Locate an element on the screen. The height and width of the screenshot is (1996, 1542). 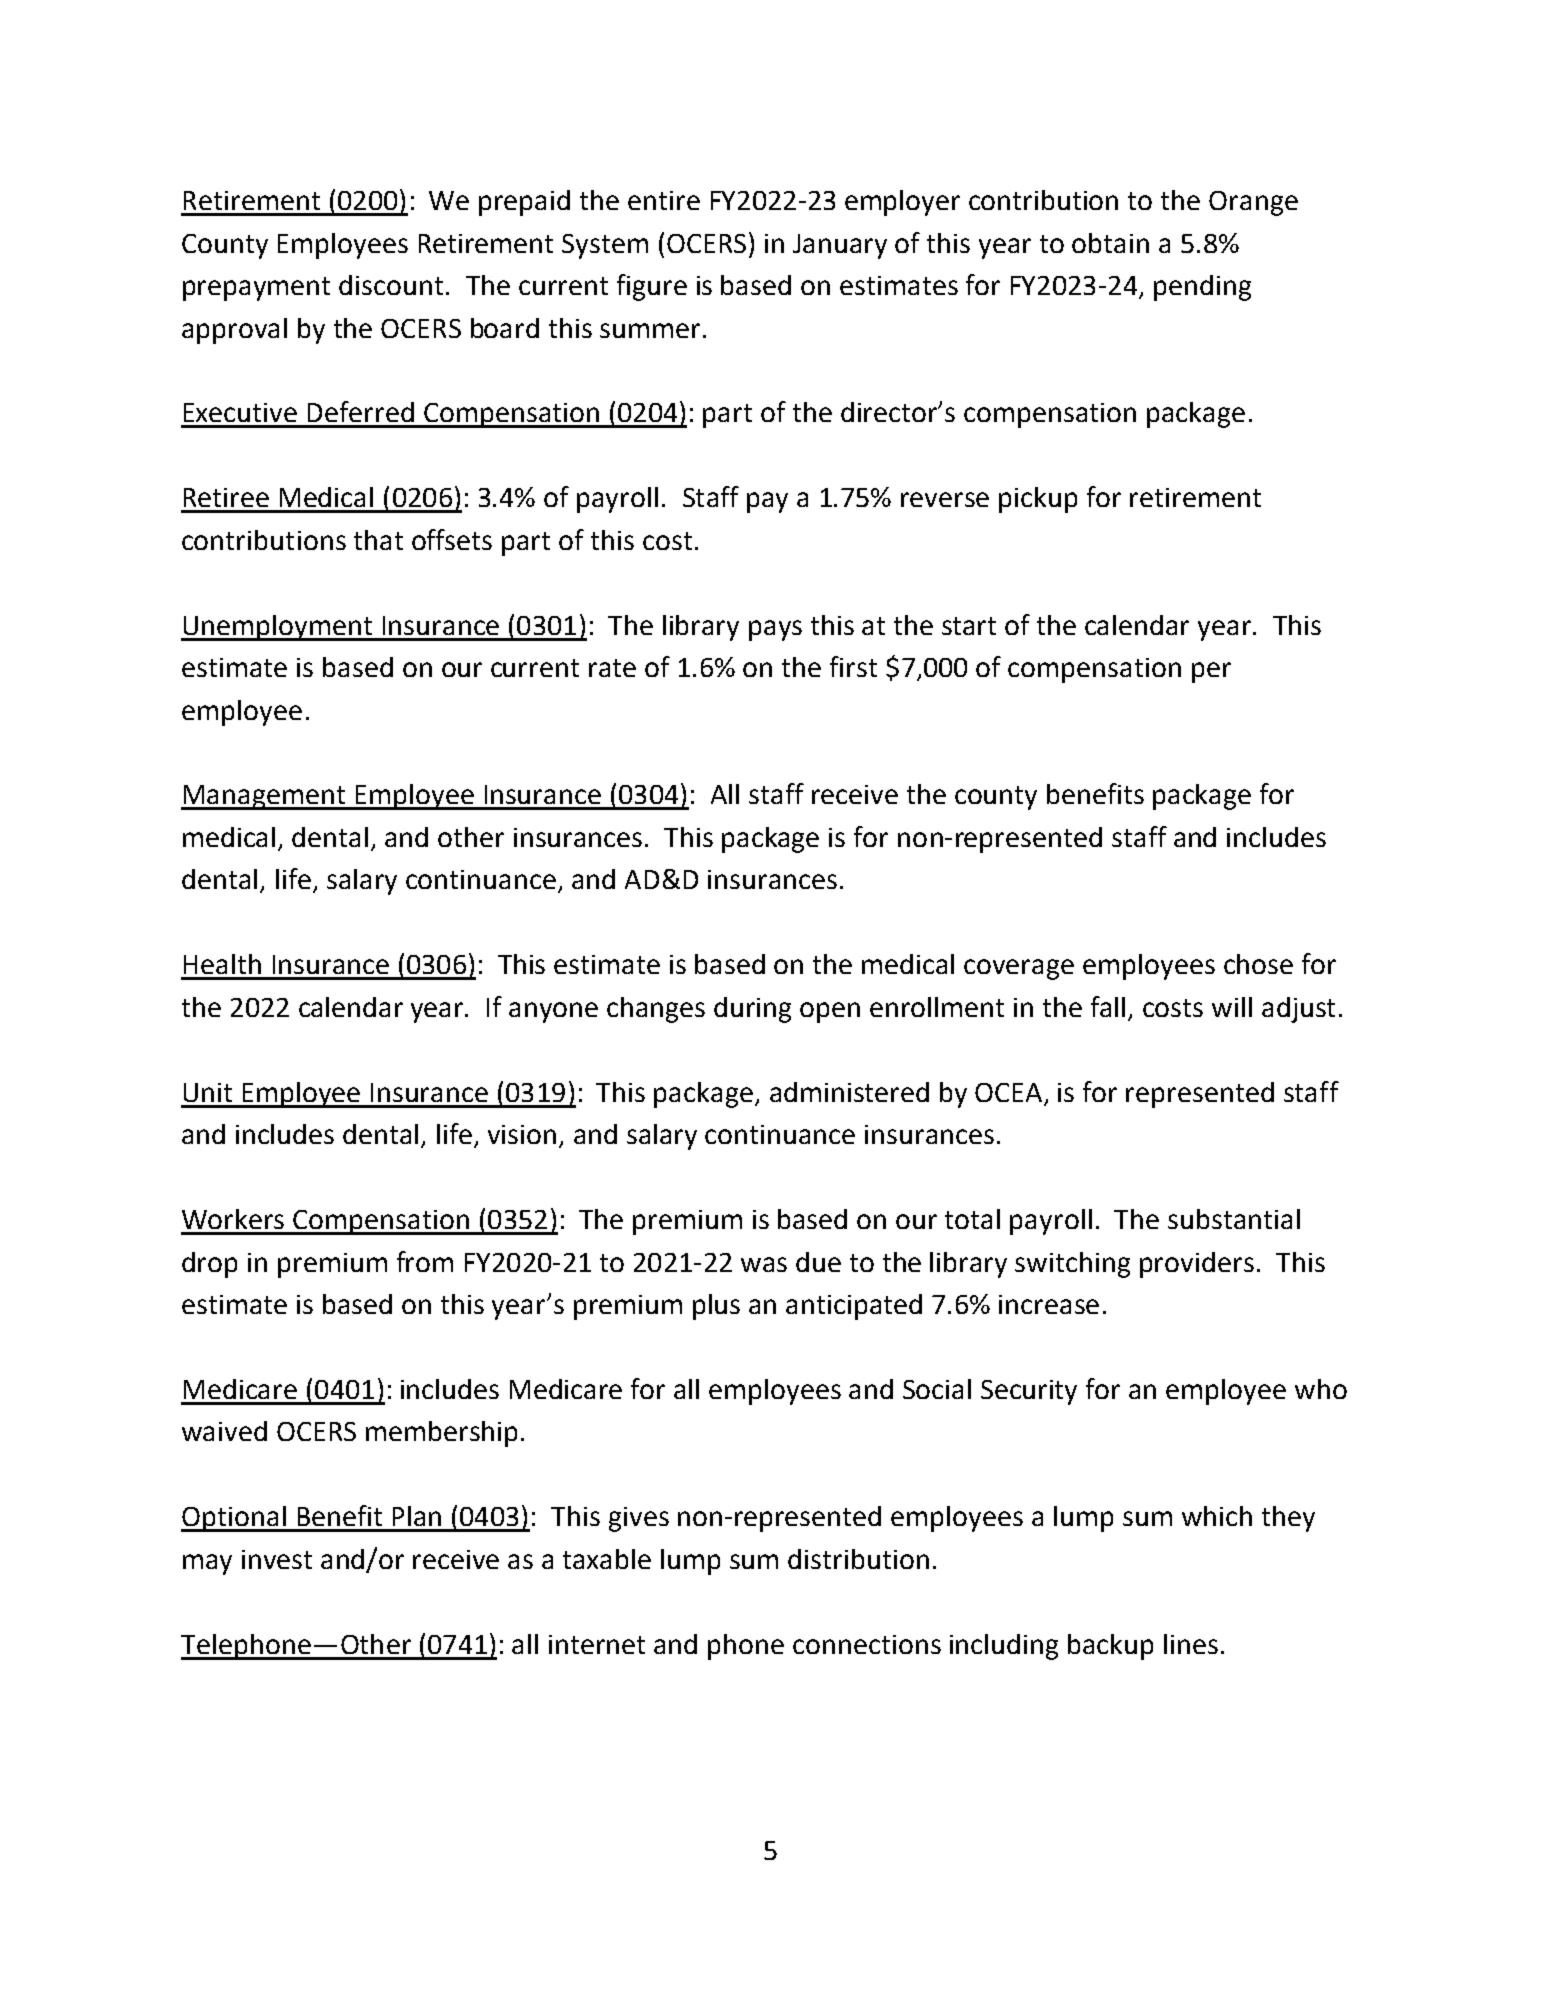
invest is located at coordinates (277, 1559).
